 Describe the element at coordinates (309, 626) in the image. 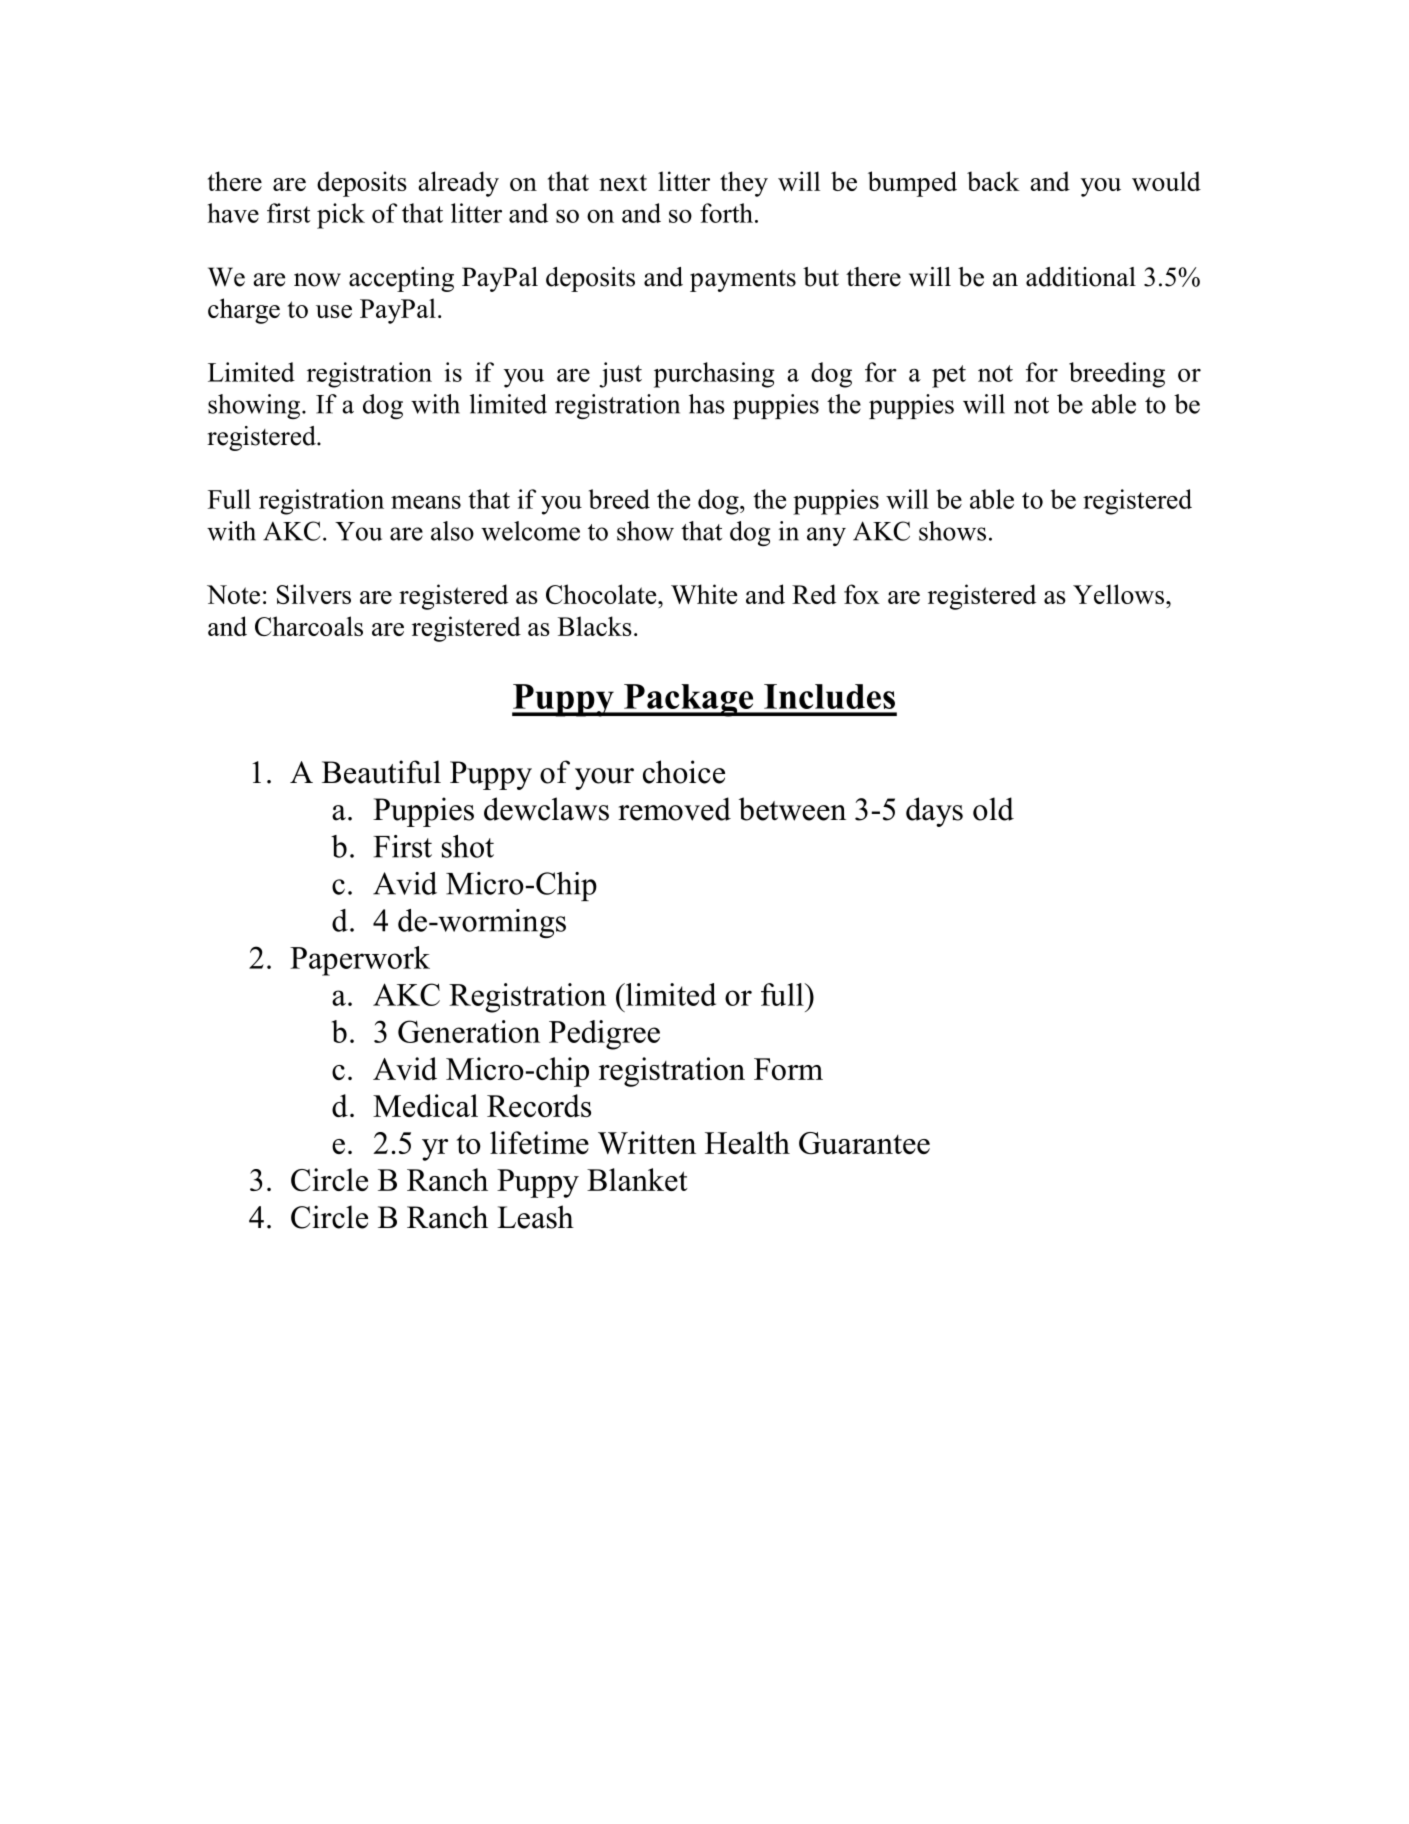

I see `Charcoals` at that location.
